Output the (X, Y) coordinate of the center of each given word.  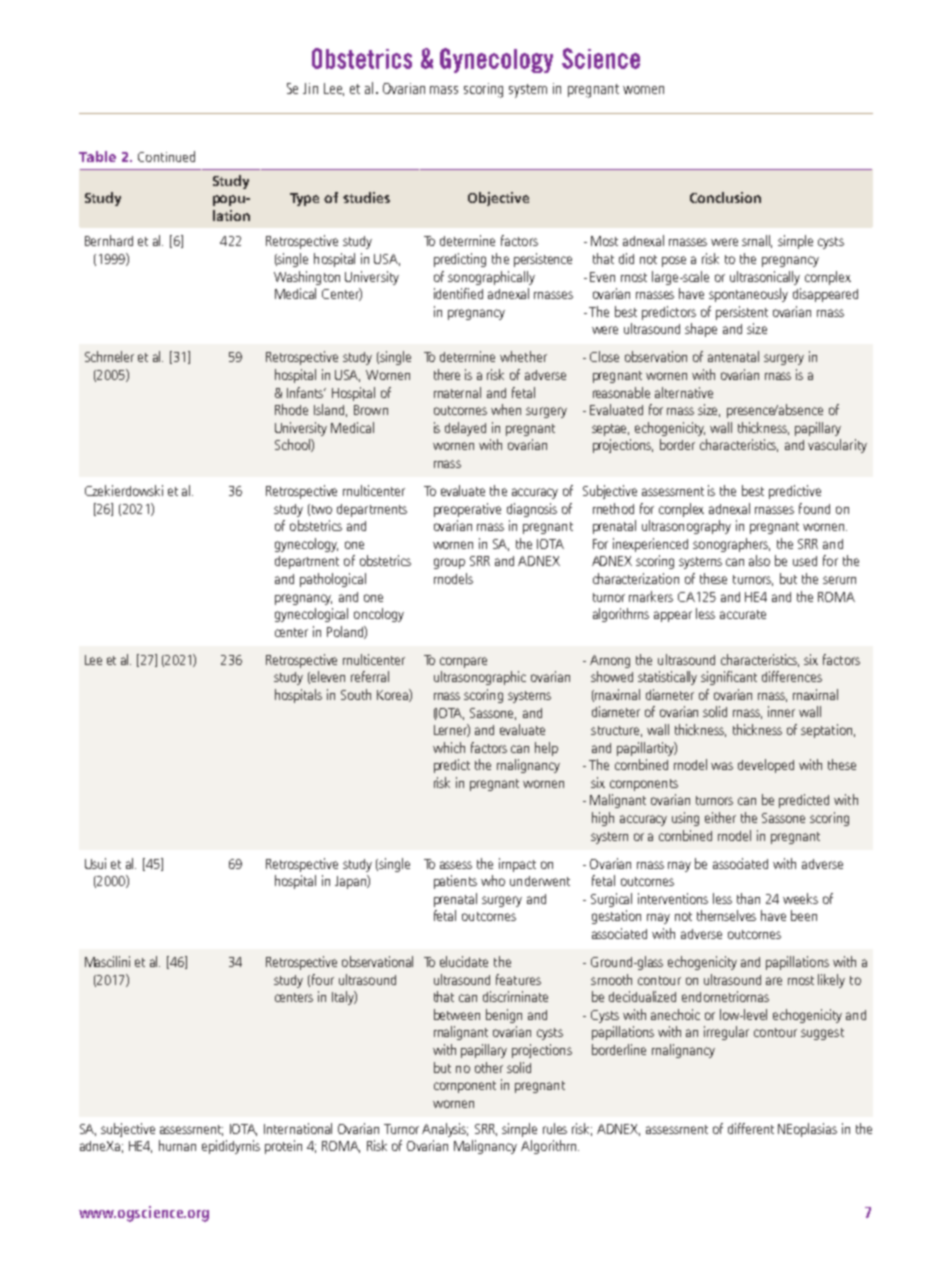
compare (463, 662)
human (177, 1145)
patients (455, 882)
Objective (498, 199)
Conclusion (725, 197)
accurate (743, 614)
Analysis (445, 1130)
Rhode (291, 409)
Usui (95, 863)
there (447, 374)
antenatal (733, 356)
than (748, 898)
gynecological (311, 615)
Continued (166, 156)
